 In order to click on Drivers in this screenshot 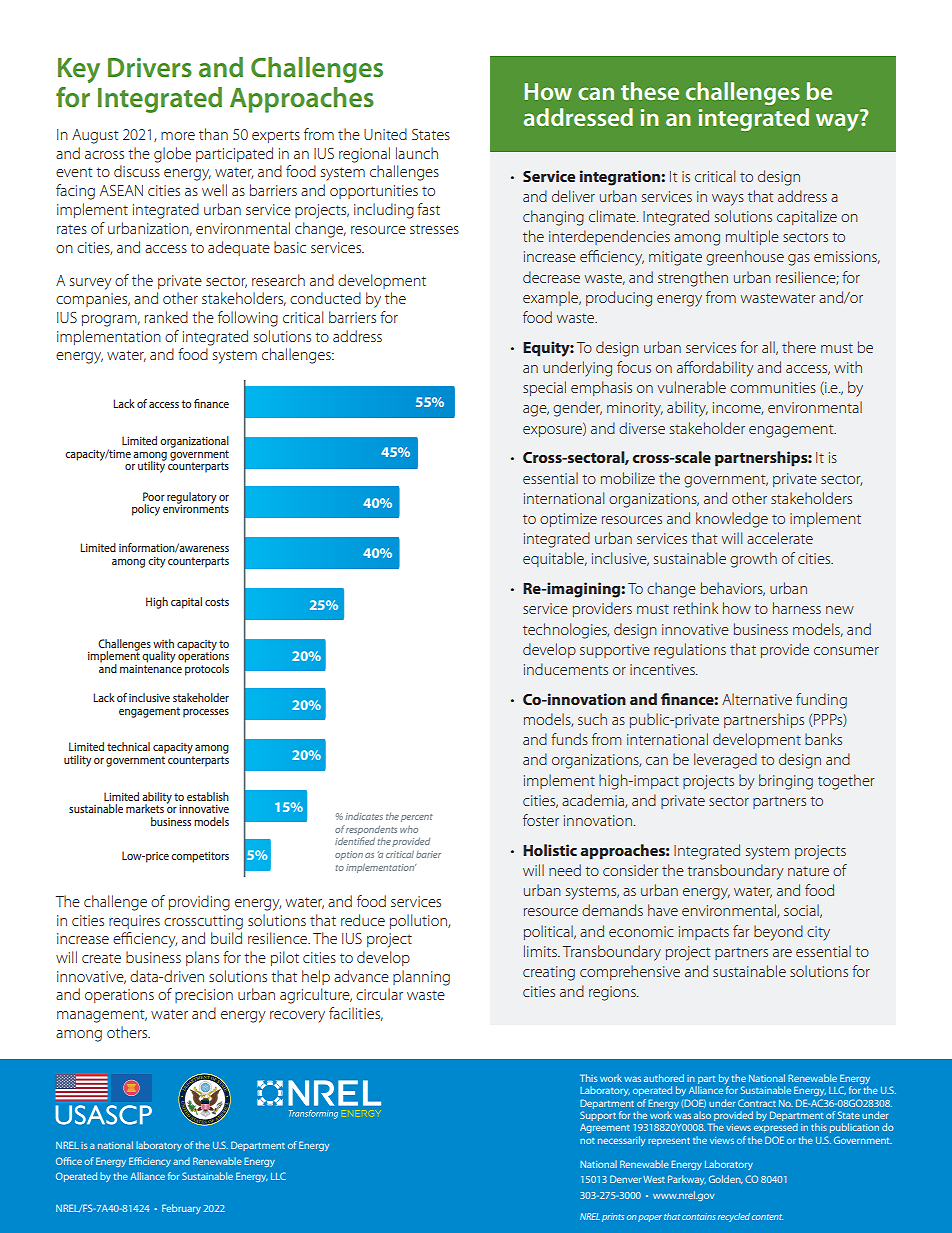, I will do `click(150, 67)`.
